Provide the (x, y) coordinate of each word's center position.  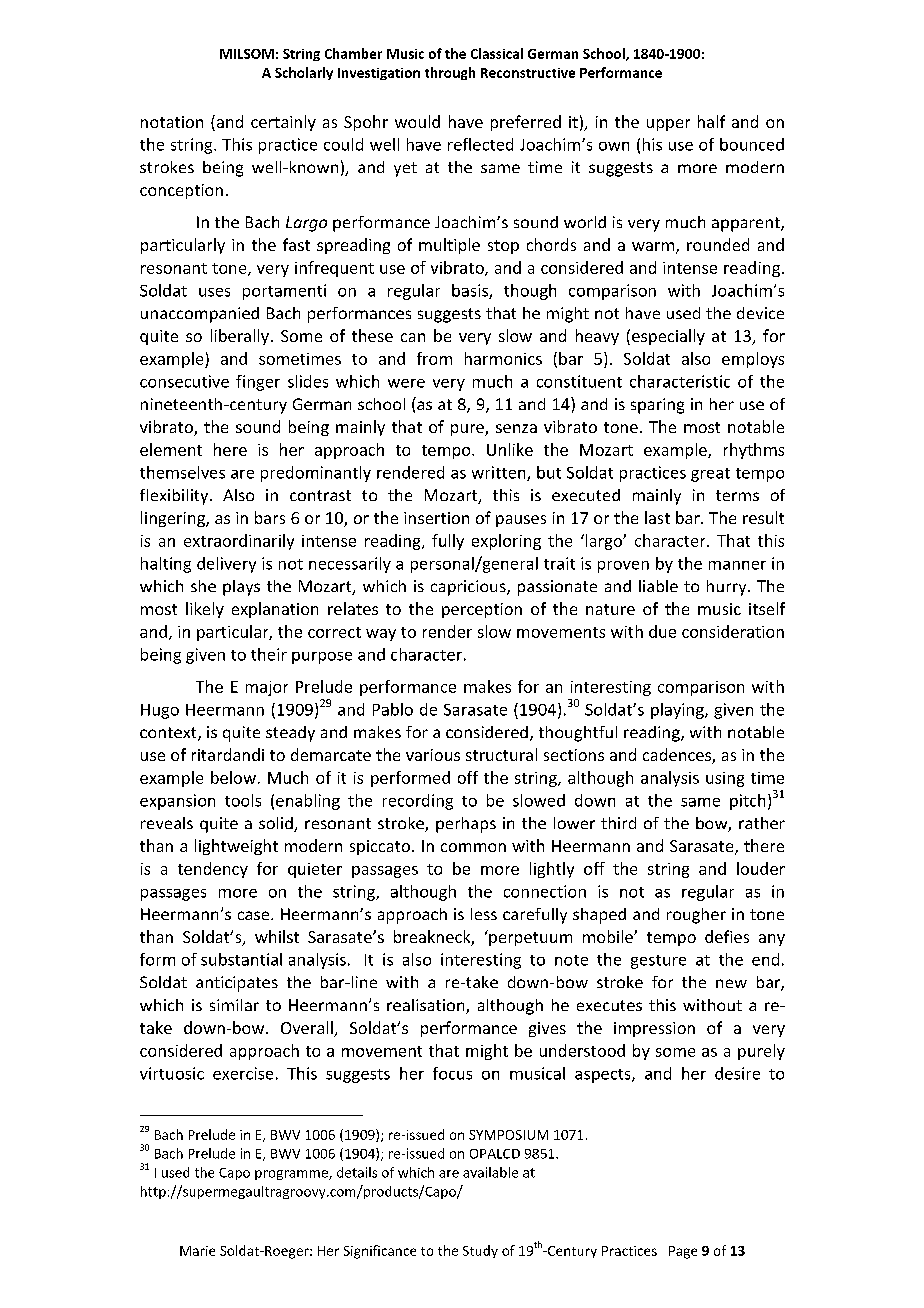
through (450, 73)
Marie (197, 1251)
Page (683, 1252)
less (484, 914)
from (434, 358)
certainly (283, 123)
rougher (696, 916)
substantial (241, 959)
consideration (733, 631)
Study (480, 1251)
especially (668, 337)
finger (258, 383)
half (711, 121)
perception (482, 610)
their (269, 654)
